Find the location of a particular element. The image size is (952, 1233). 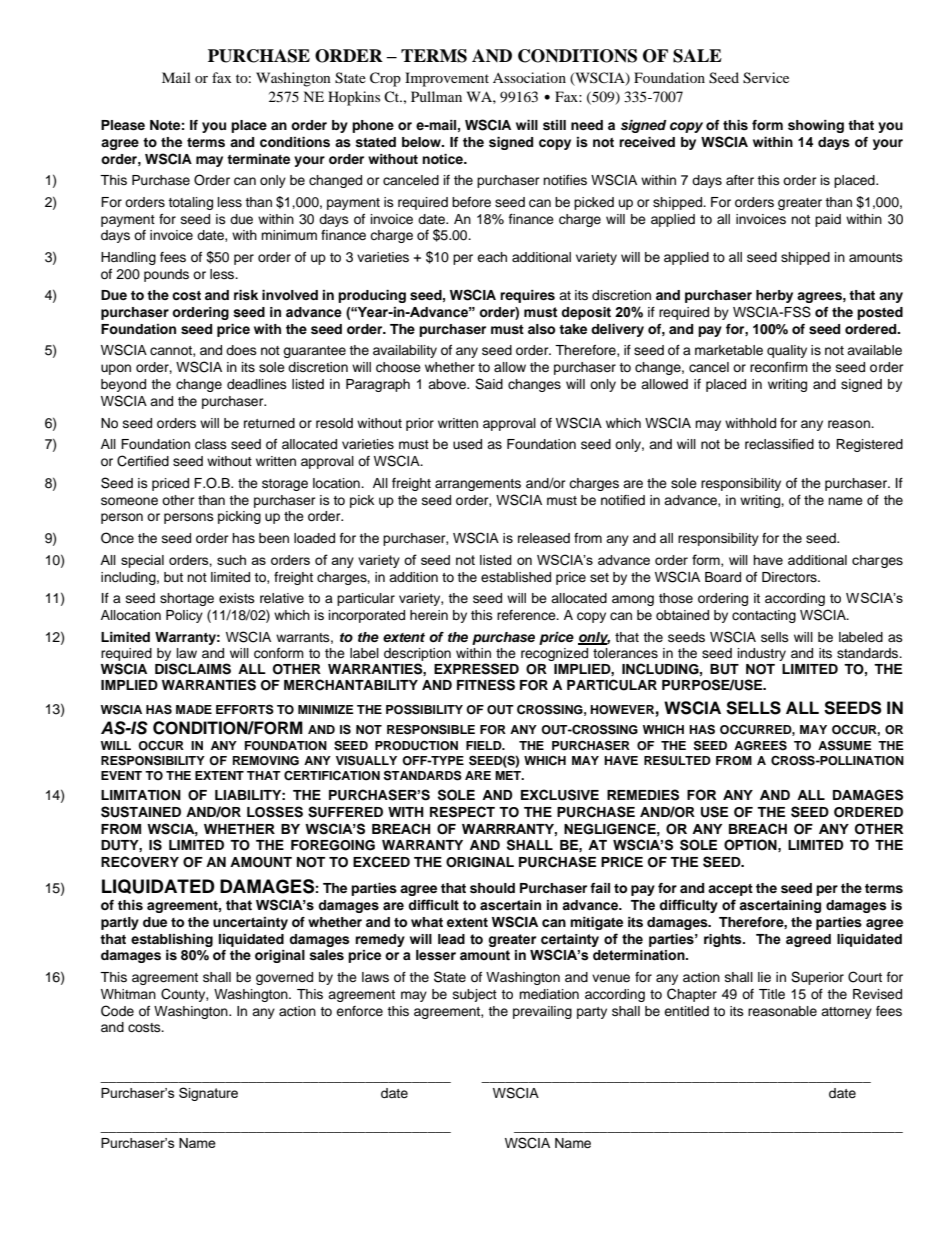

Please is located at coordinates (123, 125).
